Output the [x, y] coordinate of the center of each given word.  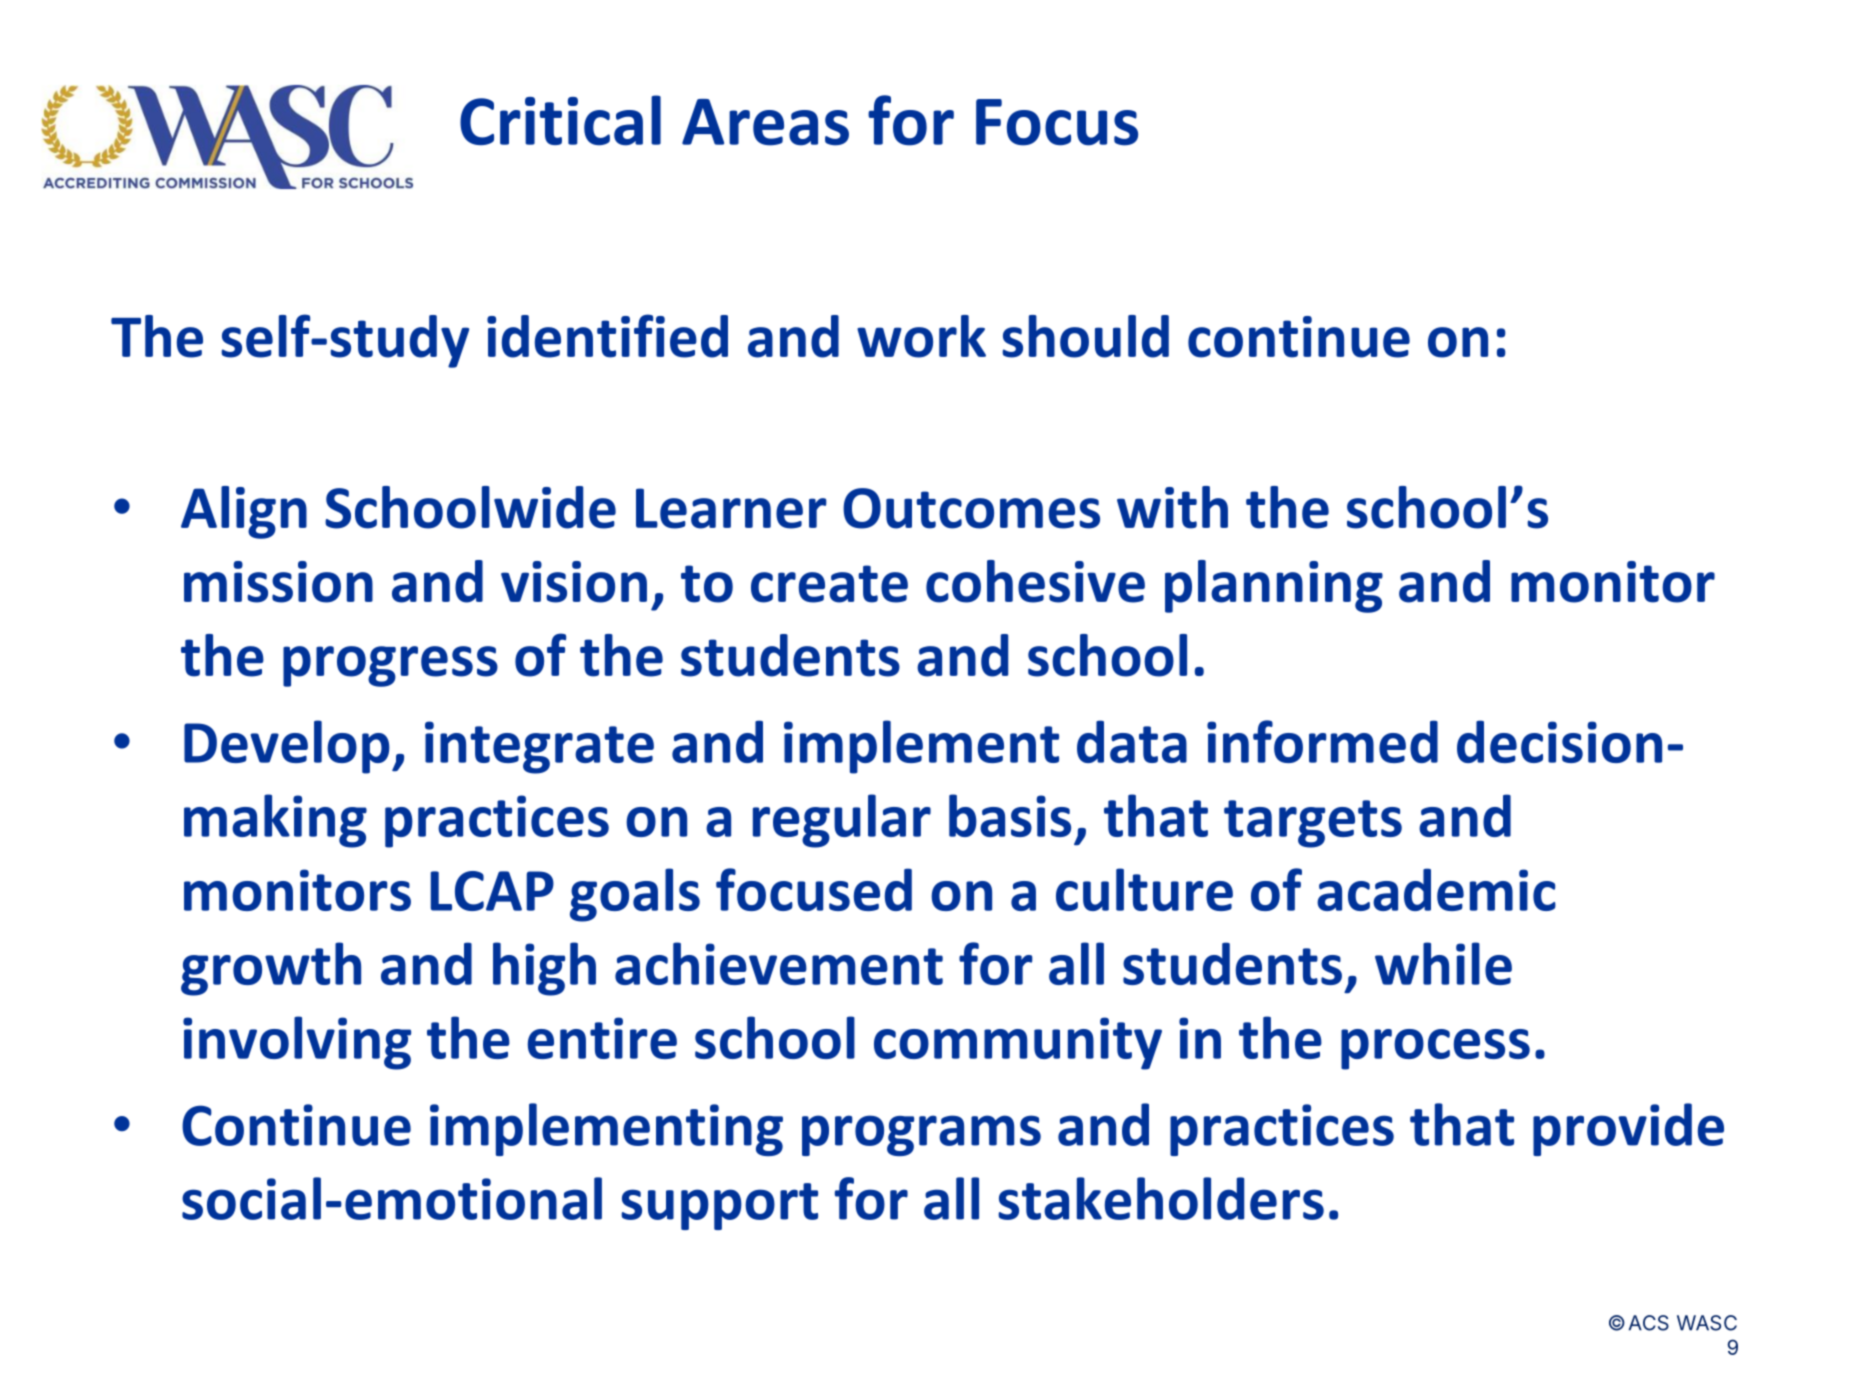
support [719, 1206]
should [1085, 336]
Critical [560, 120]
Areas [765, 122]
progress [390, 666]
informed [1322, 741]
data [1132, 741]
